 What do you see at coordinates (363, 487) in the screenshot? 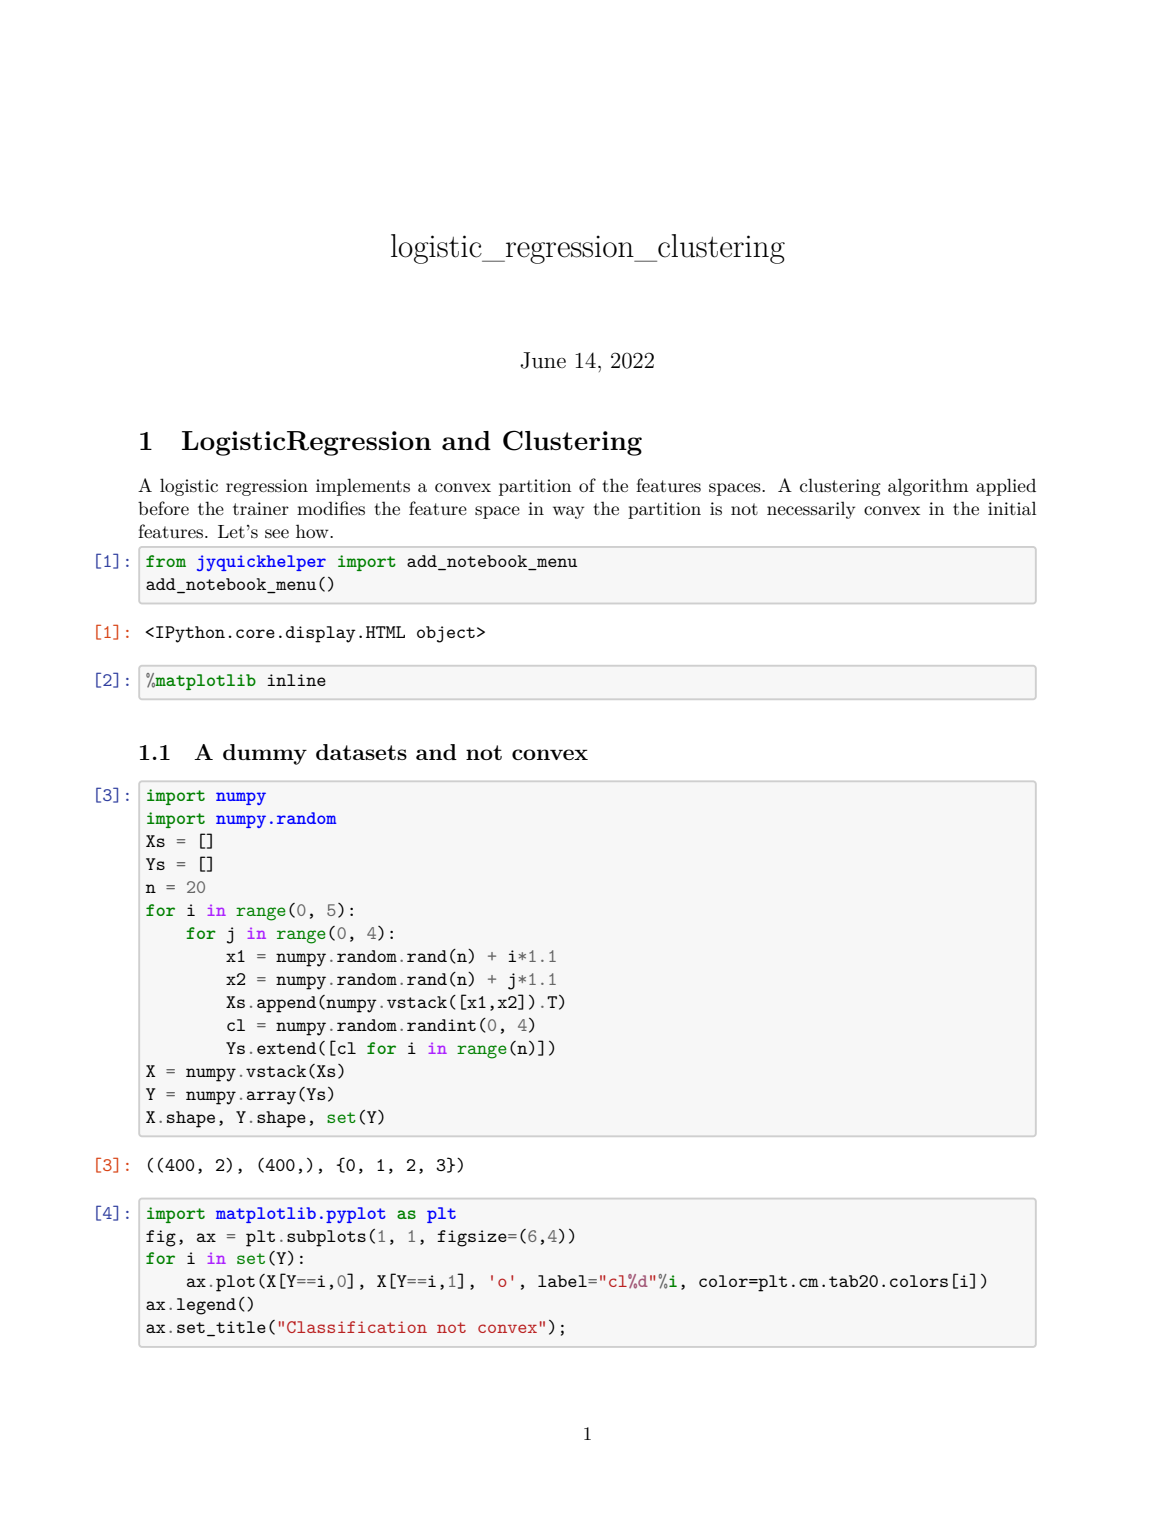
I see `implements` at bounding box center [363, 487].
